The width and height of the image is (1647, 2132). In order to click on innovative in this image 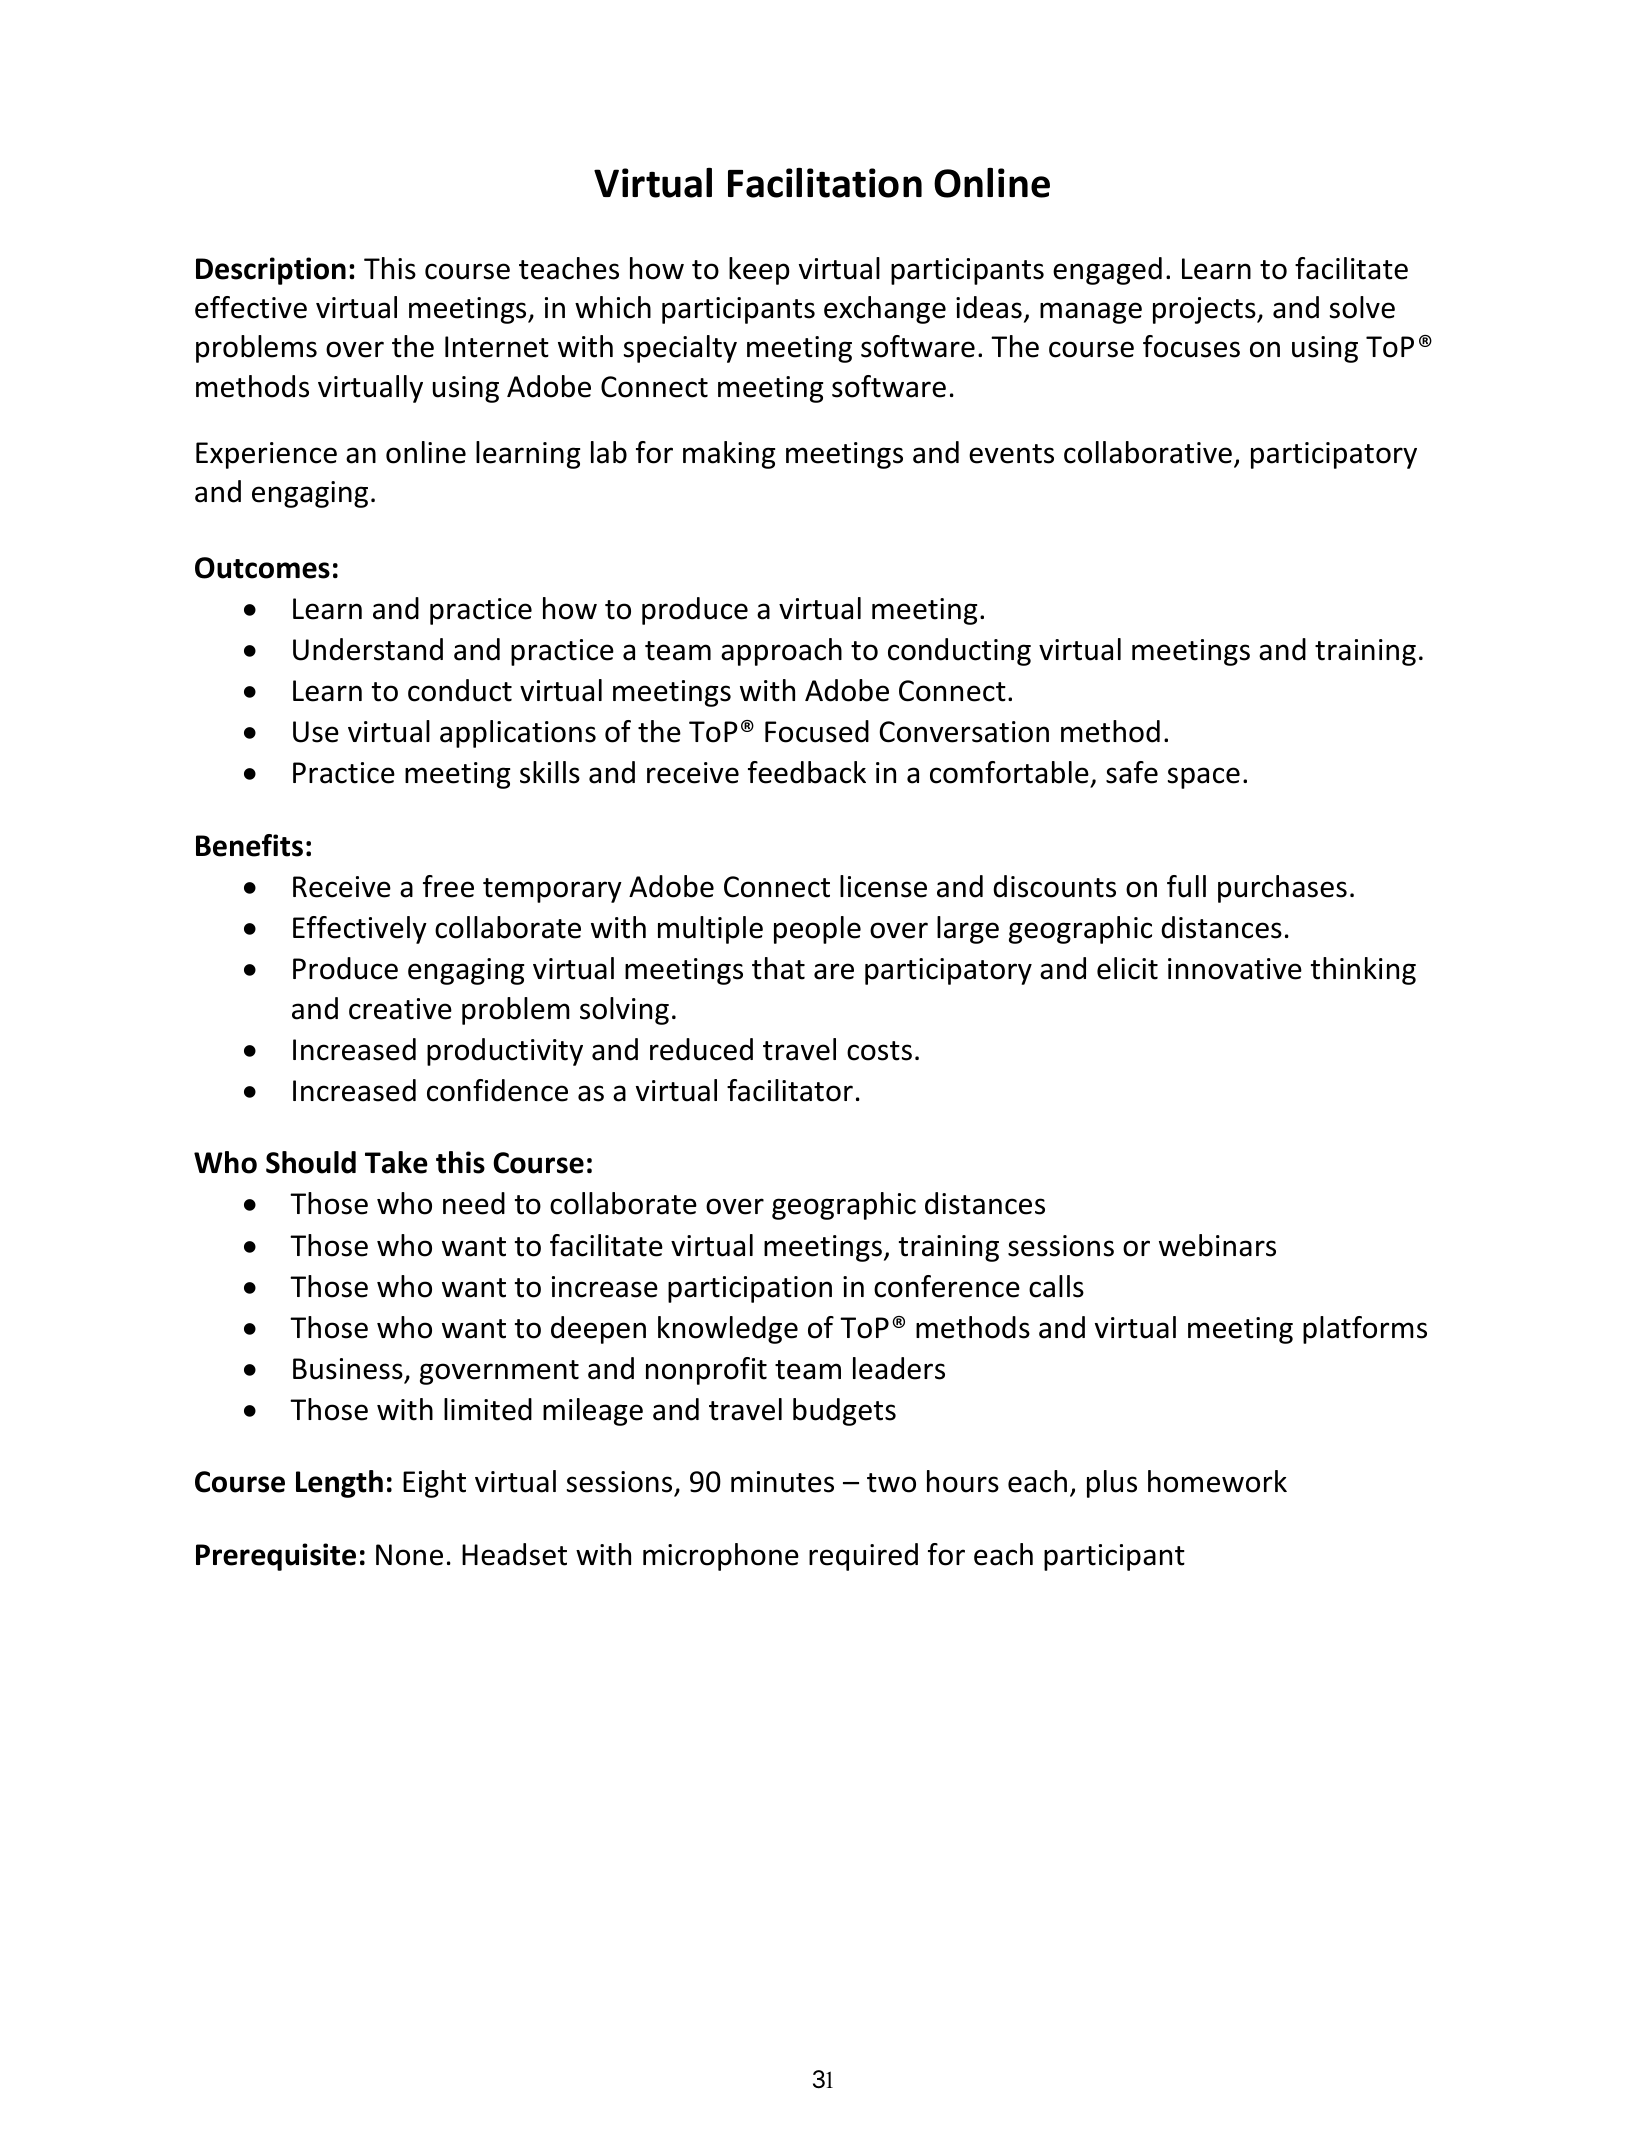, I will do `click(1235, 969)`.
